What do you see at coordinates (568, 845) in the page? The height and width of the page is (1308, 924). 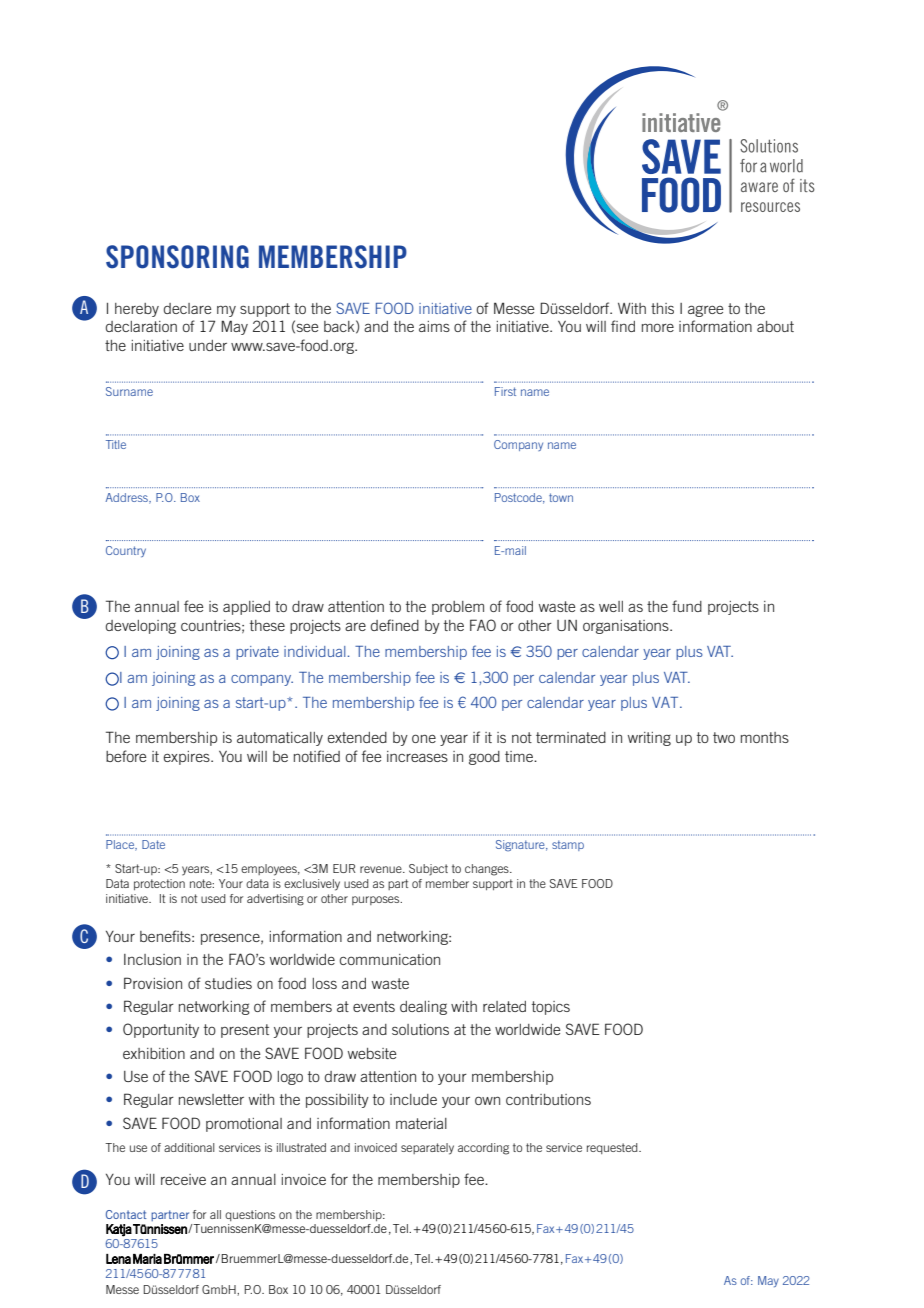 I see `stamp` at bounding box center [568, 845].
